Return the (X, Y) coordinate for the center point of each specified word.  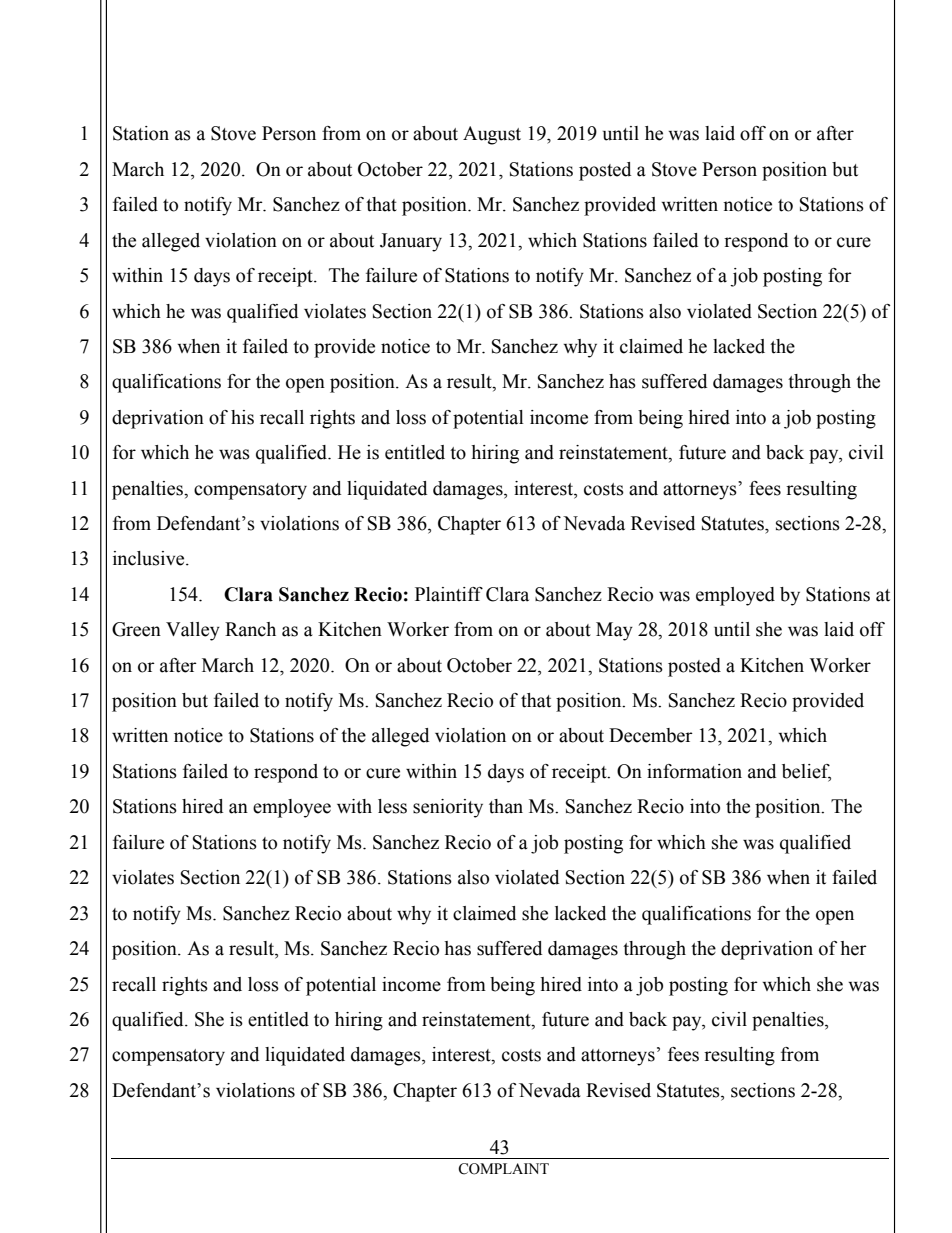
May (614, 631)
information (694, 771)
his (242, 417)
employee (292, 808)
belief (806, 772)
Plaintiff (449, 594)
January (411, 242)
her (853, 948)
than (506, 806)
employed (735, 596)
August (492, 135)
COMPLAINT (503, 1169)
